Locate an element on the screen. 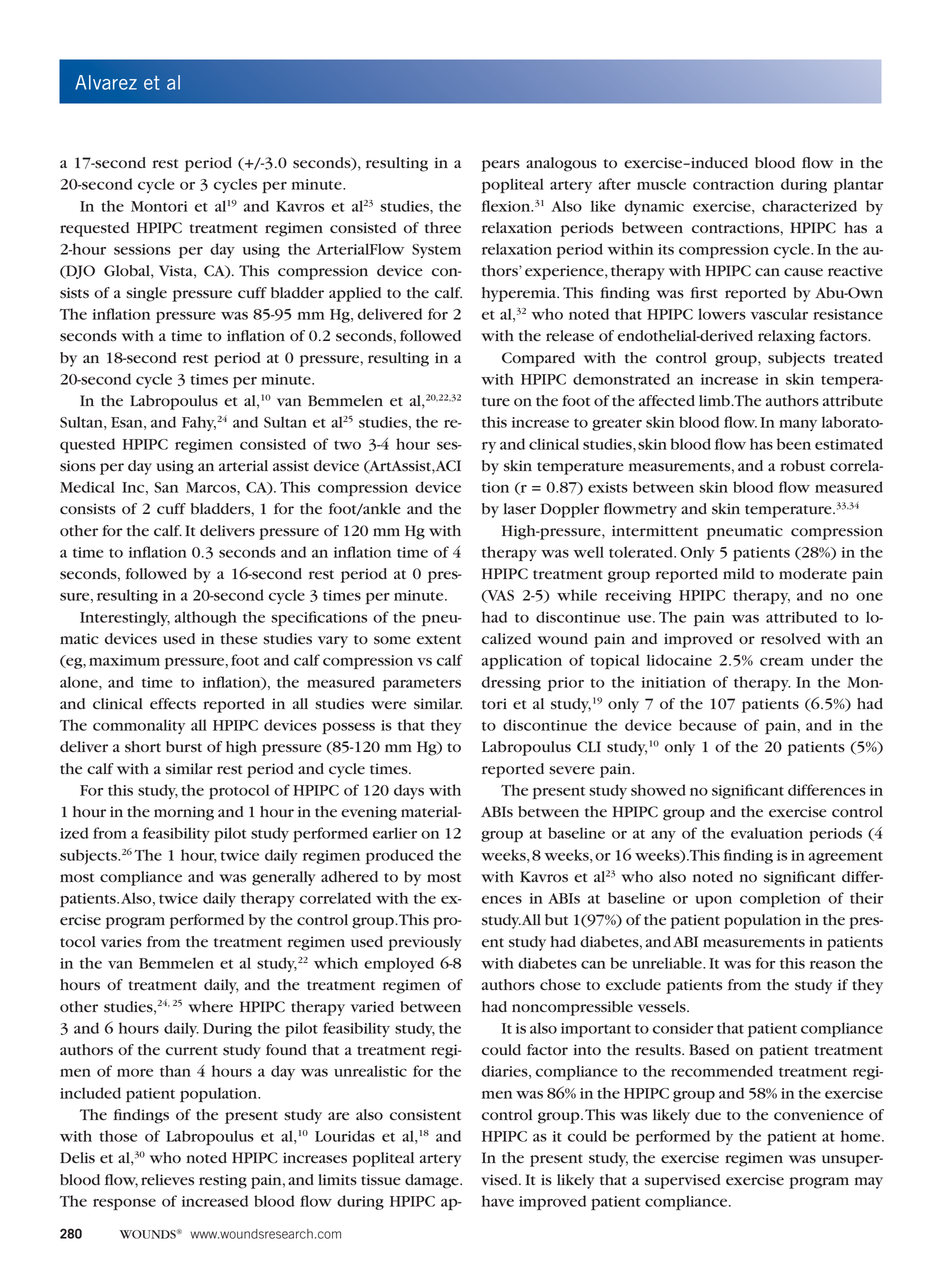  although is located at coordinates (206, 618).
